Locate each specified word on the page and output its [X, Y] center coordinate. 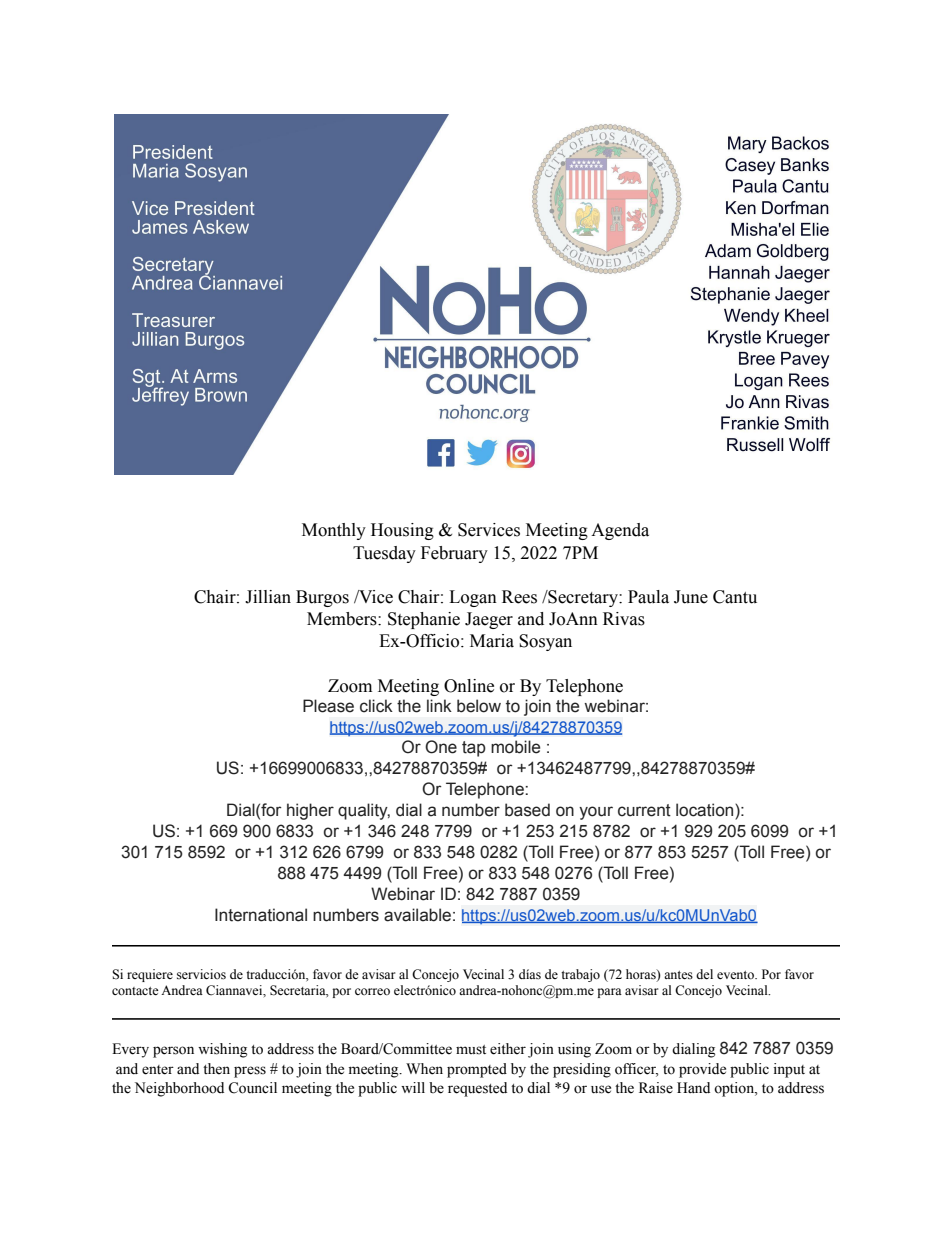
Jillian [268, 597]
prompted [477, 1070]
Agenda [620, 531]
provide [702, 1070]
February [454, 554]
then [216, 1069]
